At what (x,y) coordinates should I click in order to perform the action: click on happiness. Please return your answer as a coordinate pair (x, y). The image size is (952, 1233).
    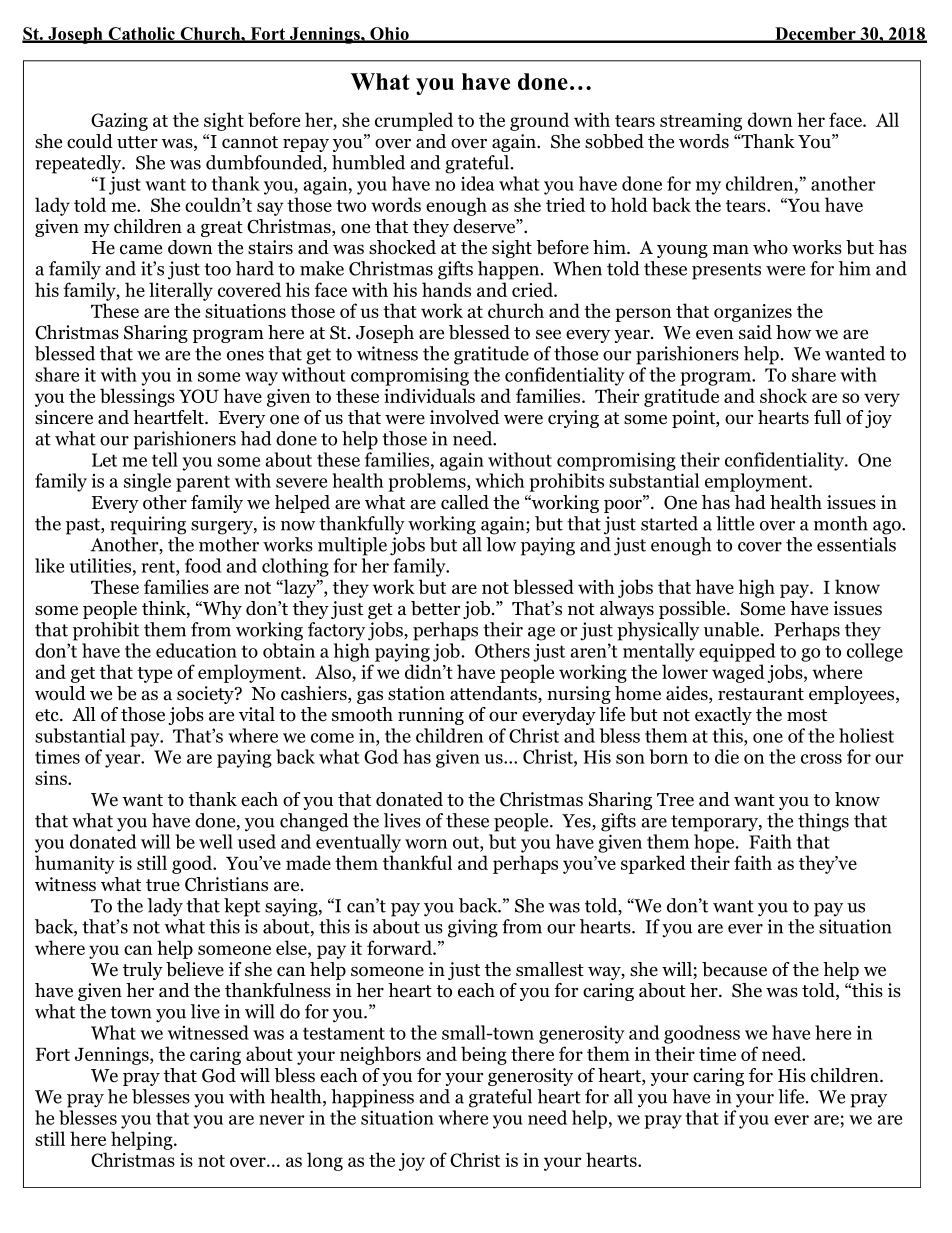
    Looking at the image, I should click on (372, 1098).
